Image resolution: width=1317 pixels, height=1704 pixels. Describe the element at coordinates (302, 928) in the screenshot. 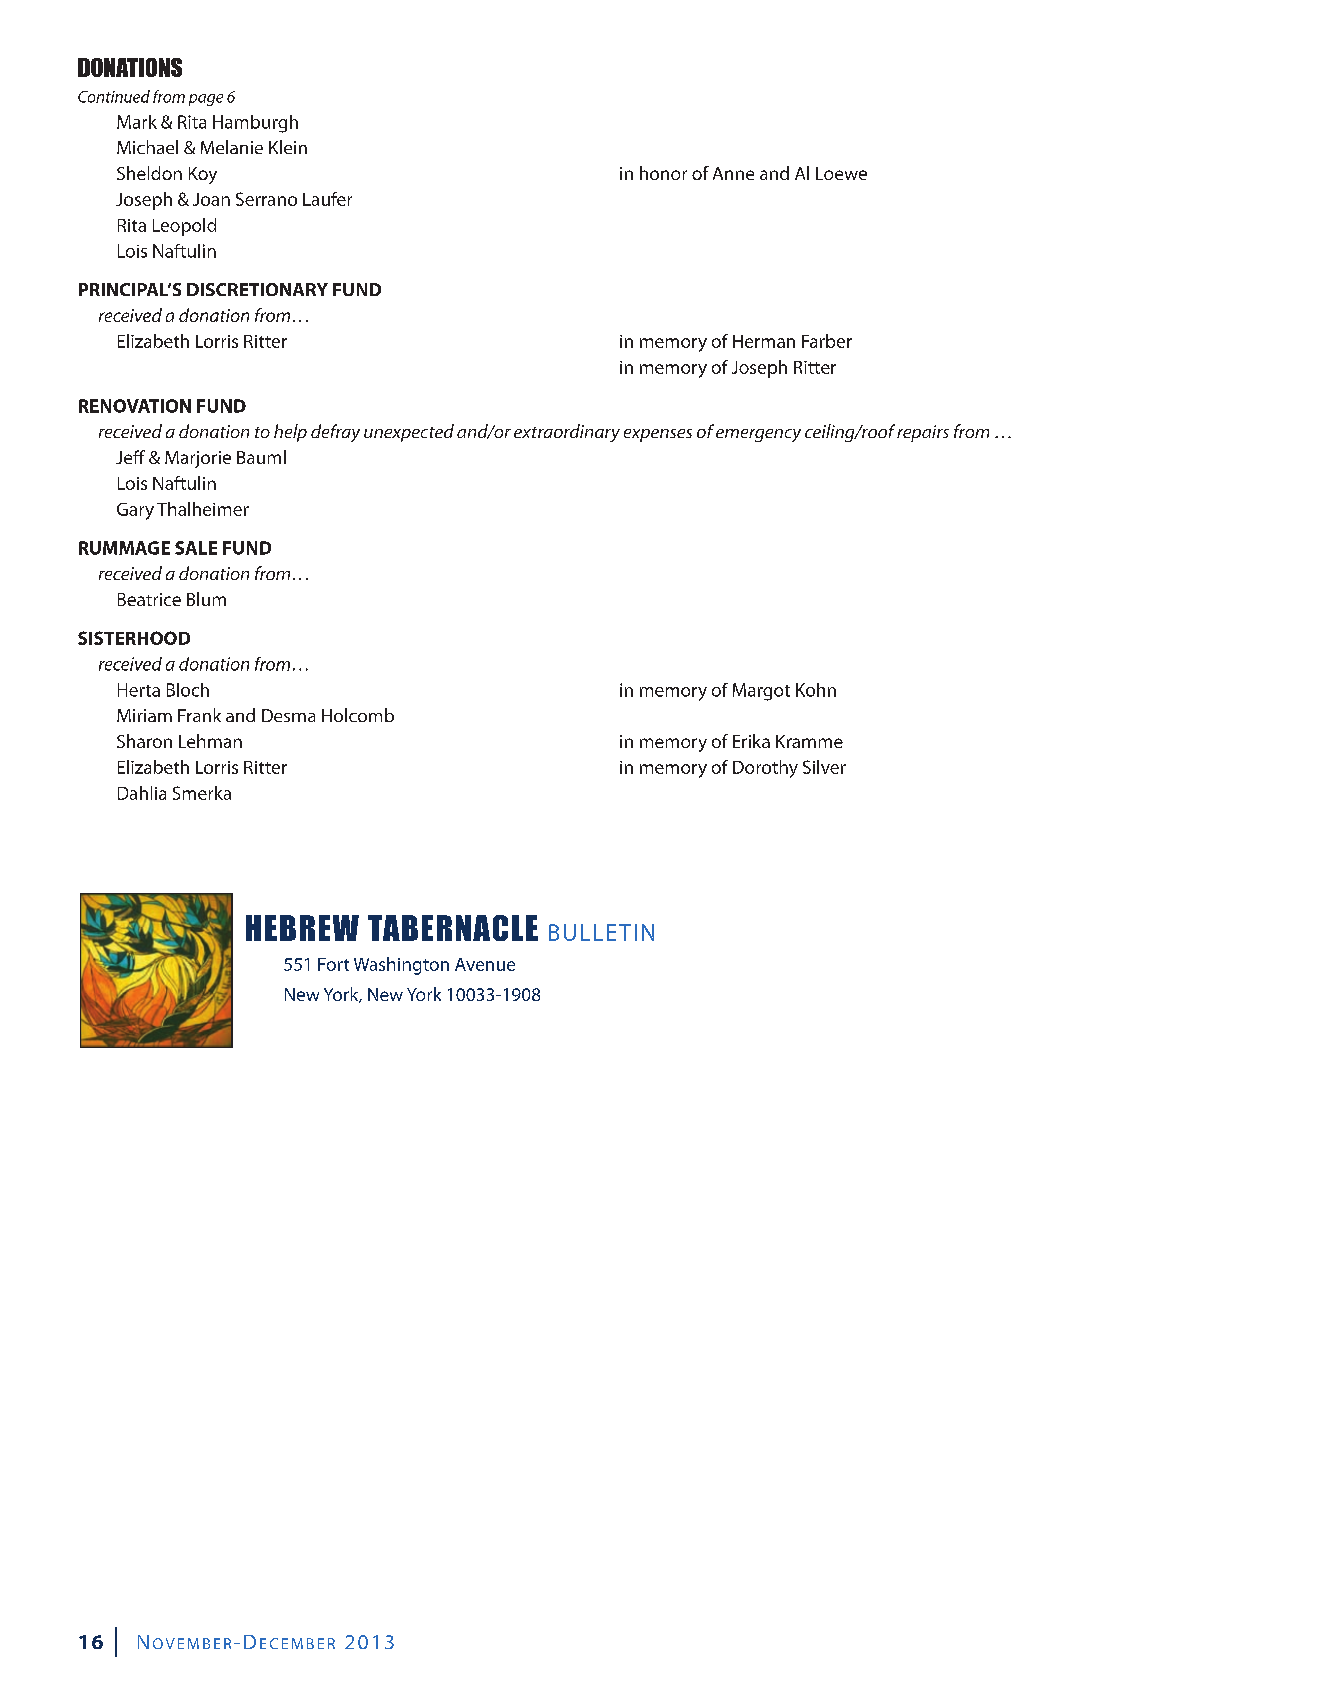

I see `HEBREW` at that location.
